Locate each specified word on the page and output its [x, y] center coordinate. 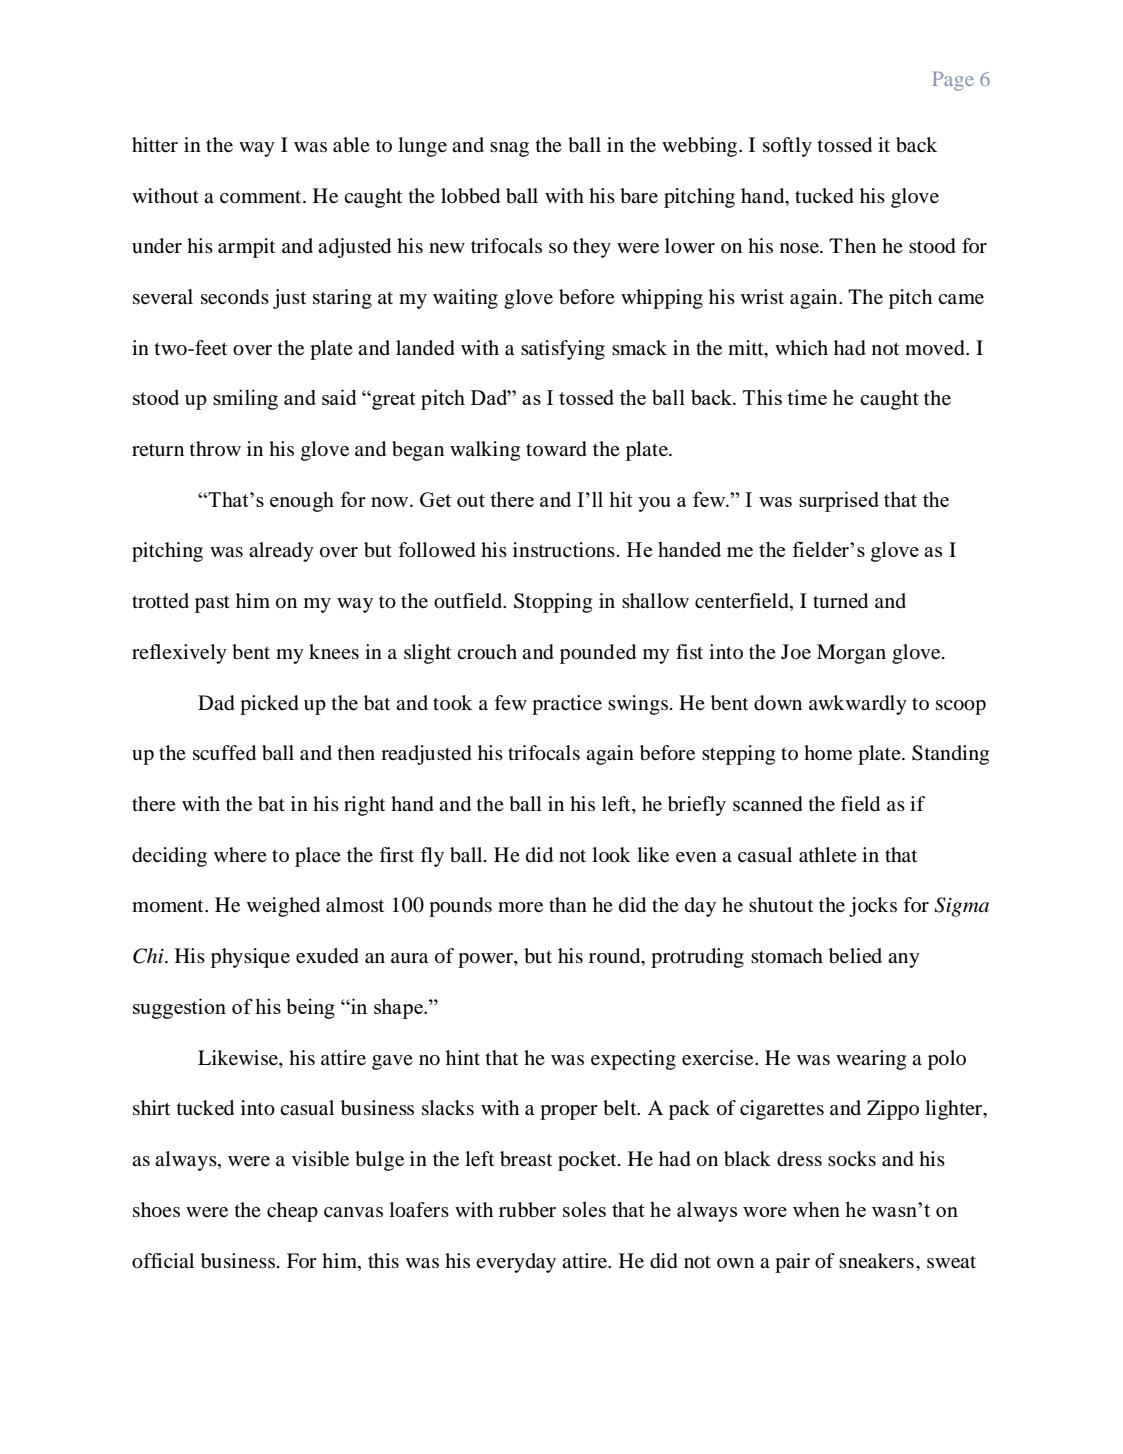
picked [269, 705]
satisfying [563, 350]
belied [855, 956]
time [807, 397]
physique [250, 958]
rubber [527, 1210]
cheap [292, 1212]
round [616, 957]
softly [787, 147]
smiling [245, 399]
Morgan [851, 654]
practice [567, 705]
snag [509, 149]
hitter [155, 145]
